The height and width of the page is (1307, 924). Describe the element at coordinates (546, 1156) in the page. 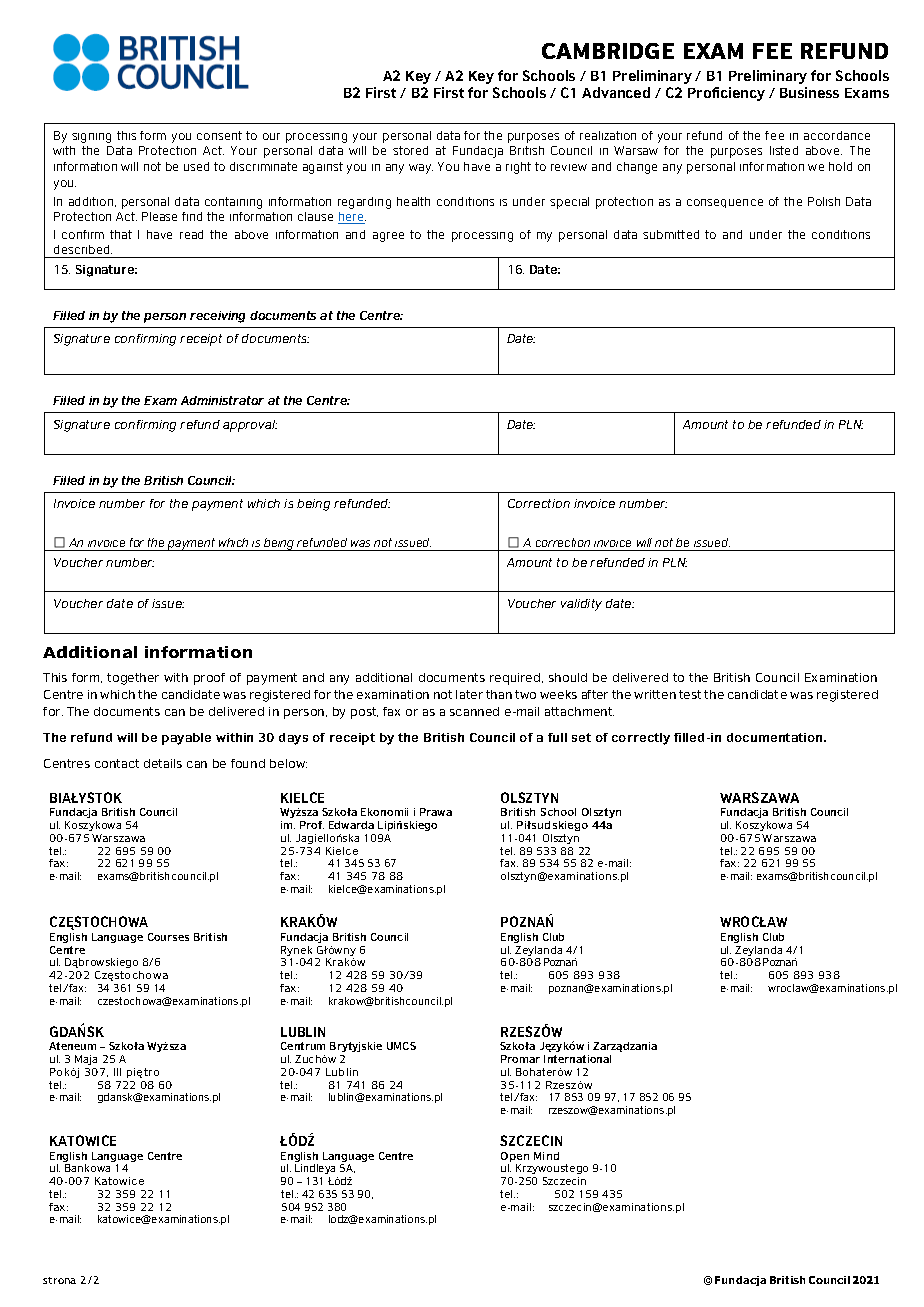

I see `Mind` at that location.
